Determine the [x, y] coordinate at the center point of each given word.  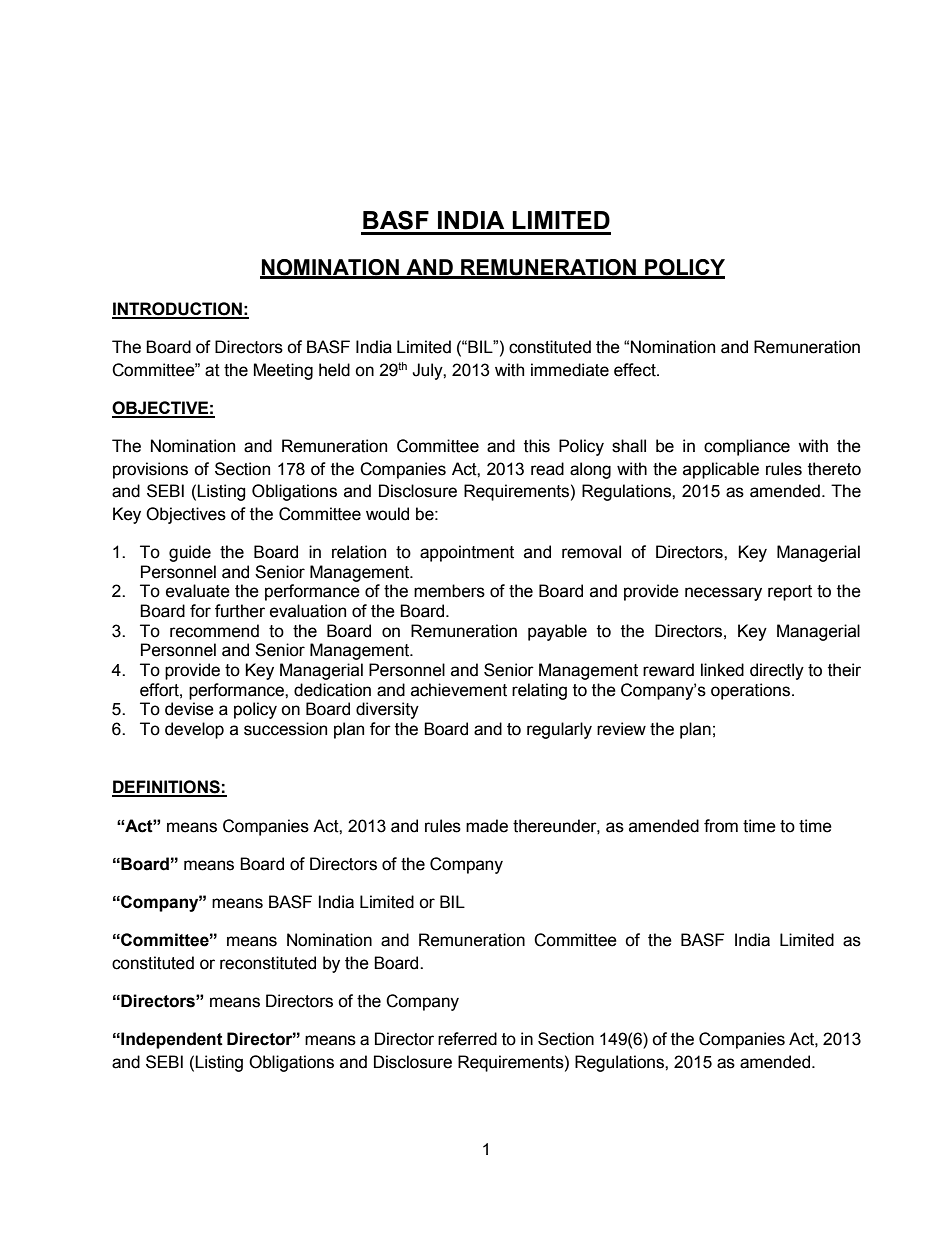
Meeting [283, 371]
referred [467, 1039]
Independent [171, 1040]
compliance [747, 447]
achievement [459, 690]
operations [752, 691]
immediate [570, 370]
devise [189, 709]
